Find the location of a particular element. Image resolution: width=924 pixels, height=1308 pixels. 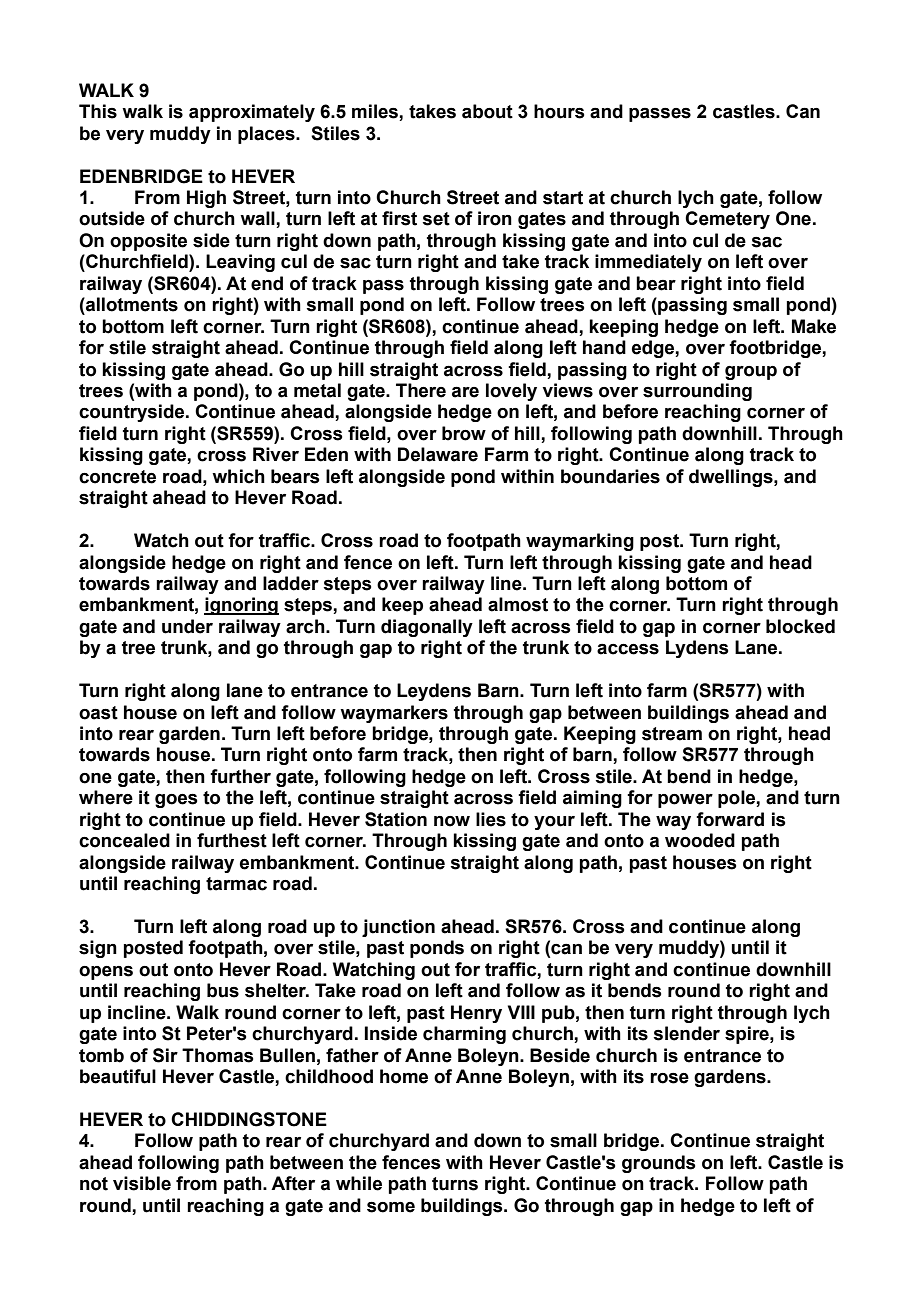

now is located at coordinates (452, 821).
